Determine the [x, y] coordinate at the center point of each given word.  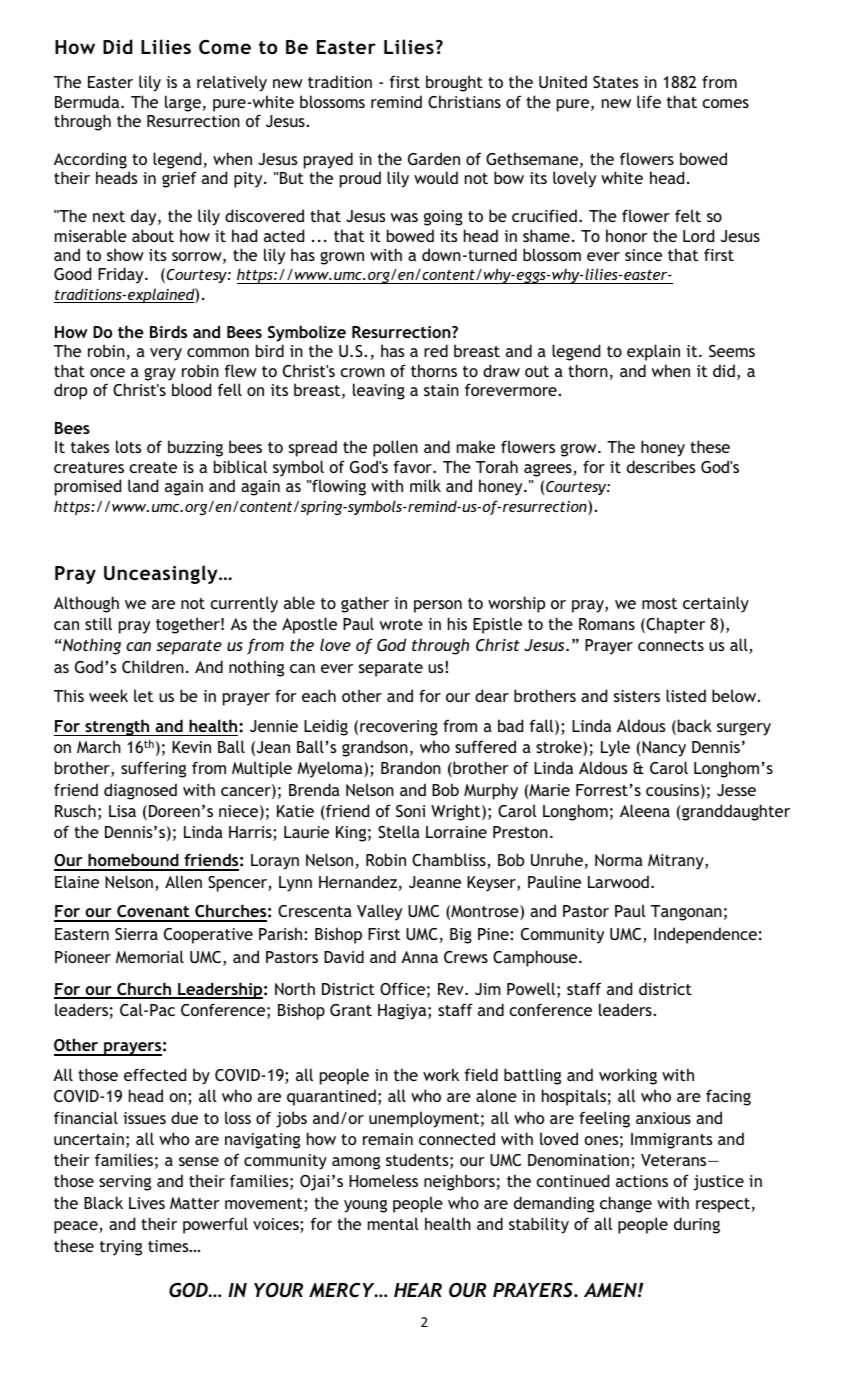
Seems [732, 351]
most [659, 603]
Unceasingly [162, 574]
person [438, 606]
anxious [663, 1118]
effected [155, 1074]
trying [121, 1248]
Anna [419, 957]
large [183, 103]
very [166, 354]
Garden [434, 158]
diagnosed [140, 791]
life [649, 101]
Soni [410, 811]
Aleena [645, 810]
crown [362, 372]
